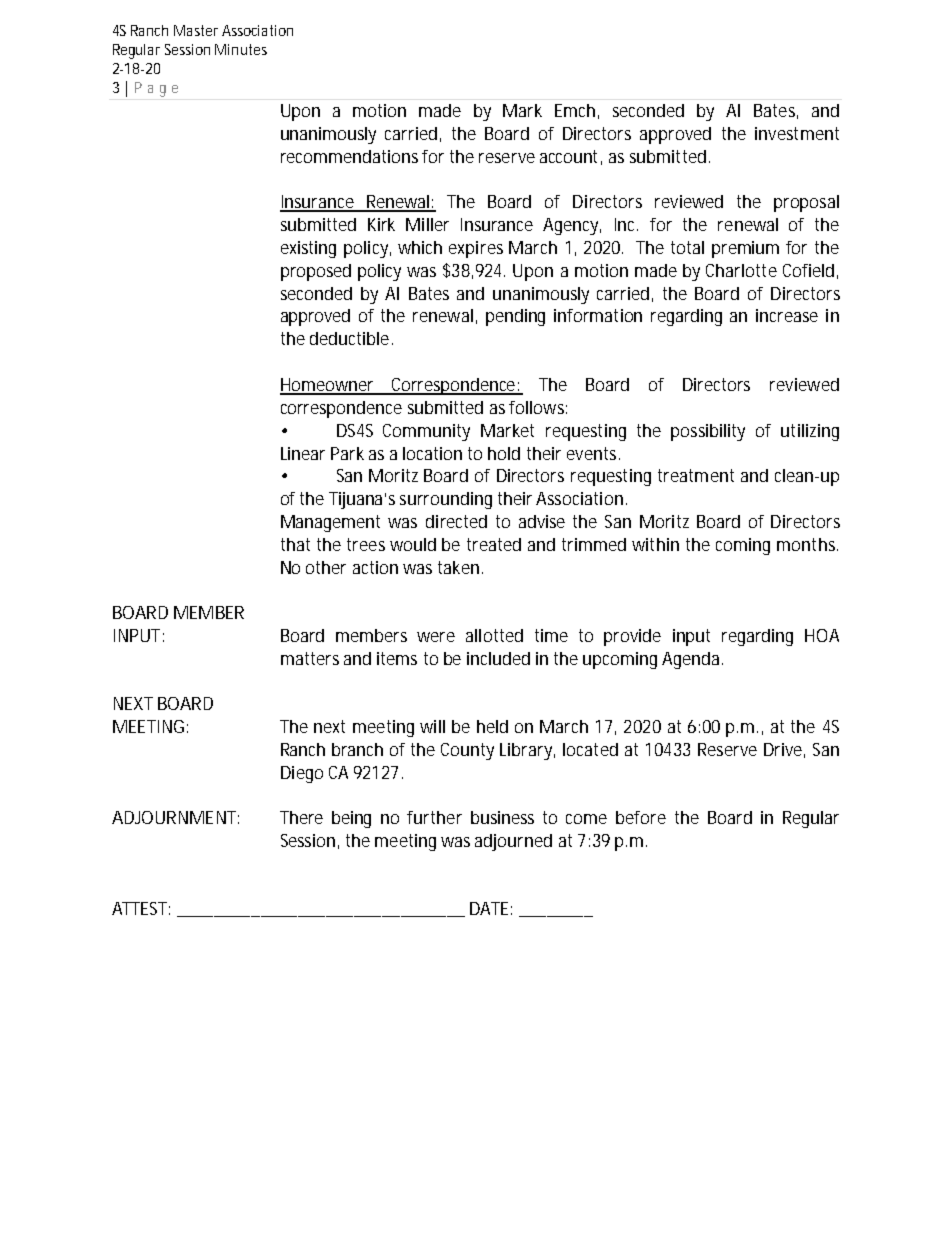  Describe the element at coordinates (316, 272) in the image. I see `proposed` at that location.
